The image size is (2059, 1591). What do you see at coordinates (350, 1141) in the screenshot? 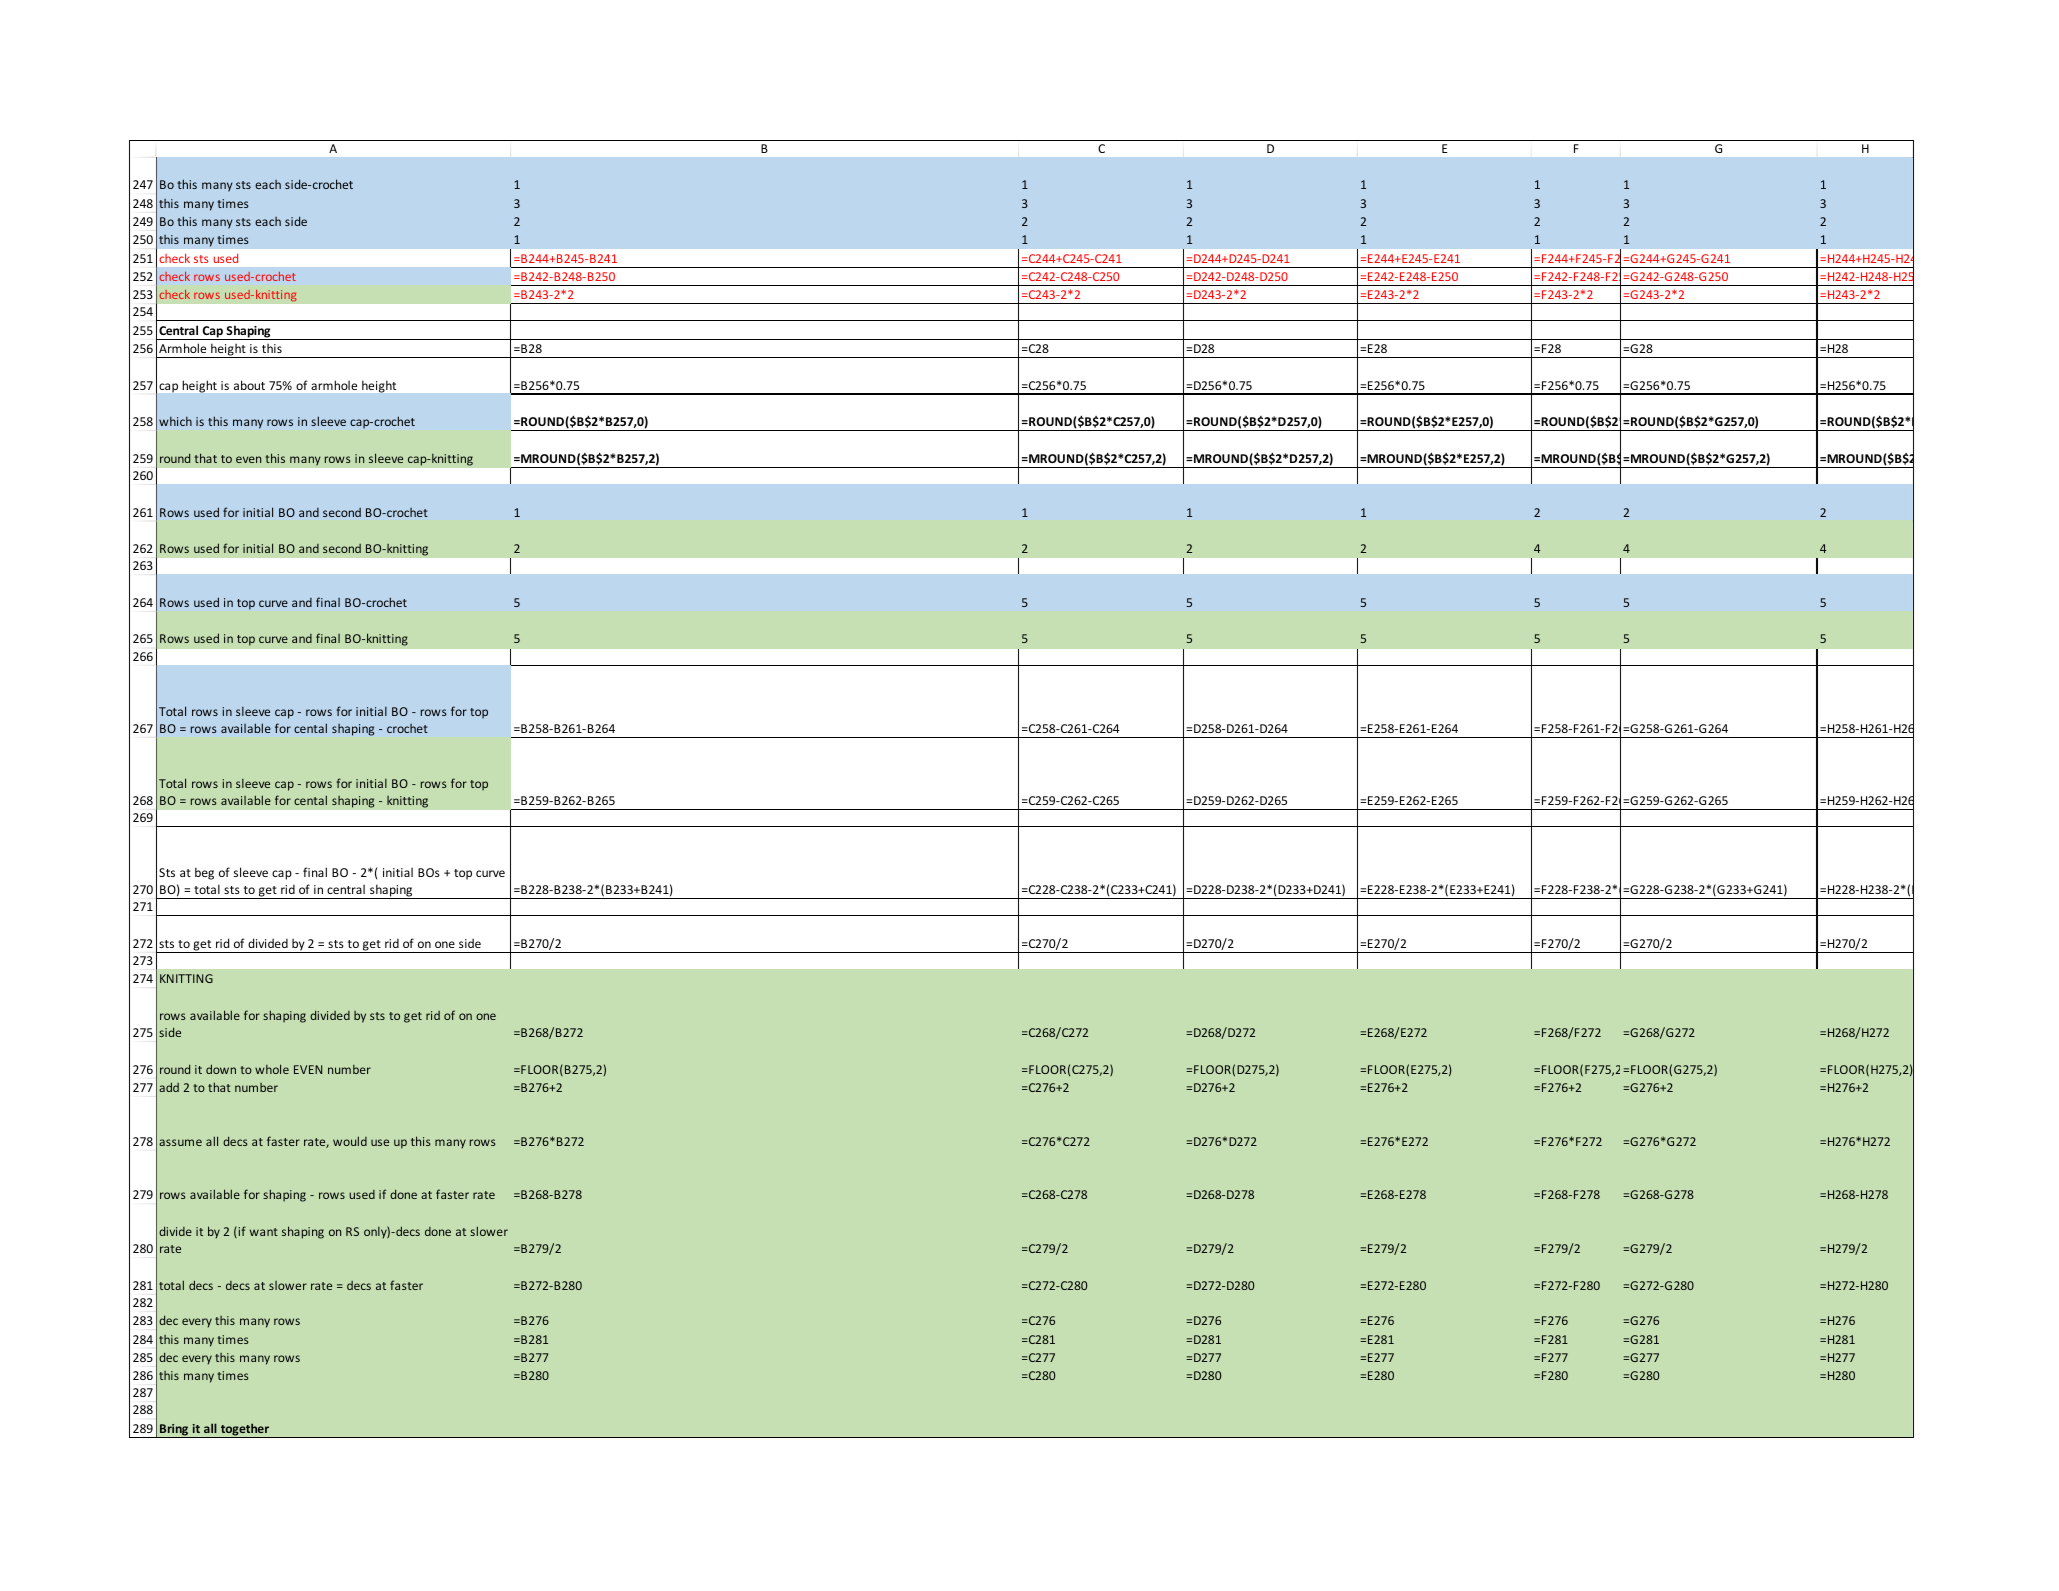
I see `would` at bounding box center [350, 1141].
